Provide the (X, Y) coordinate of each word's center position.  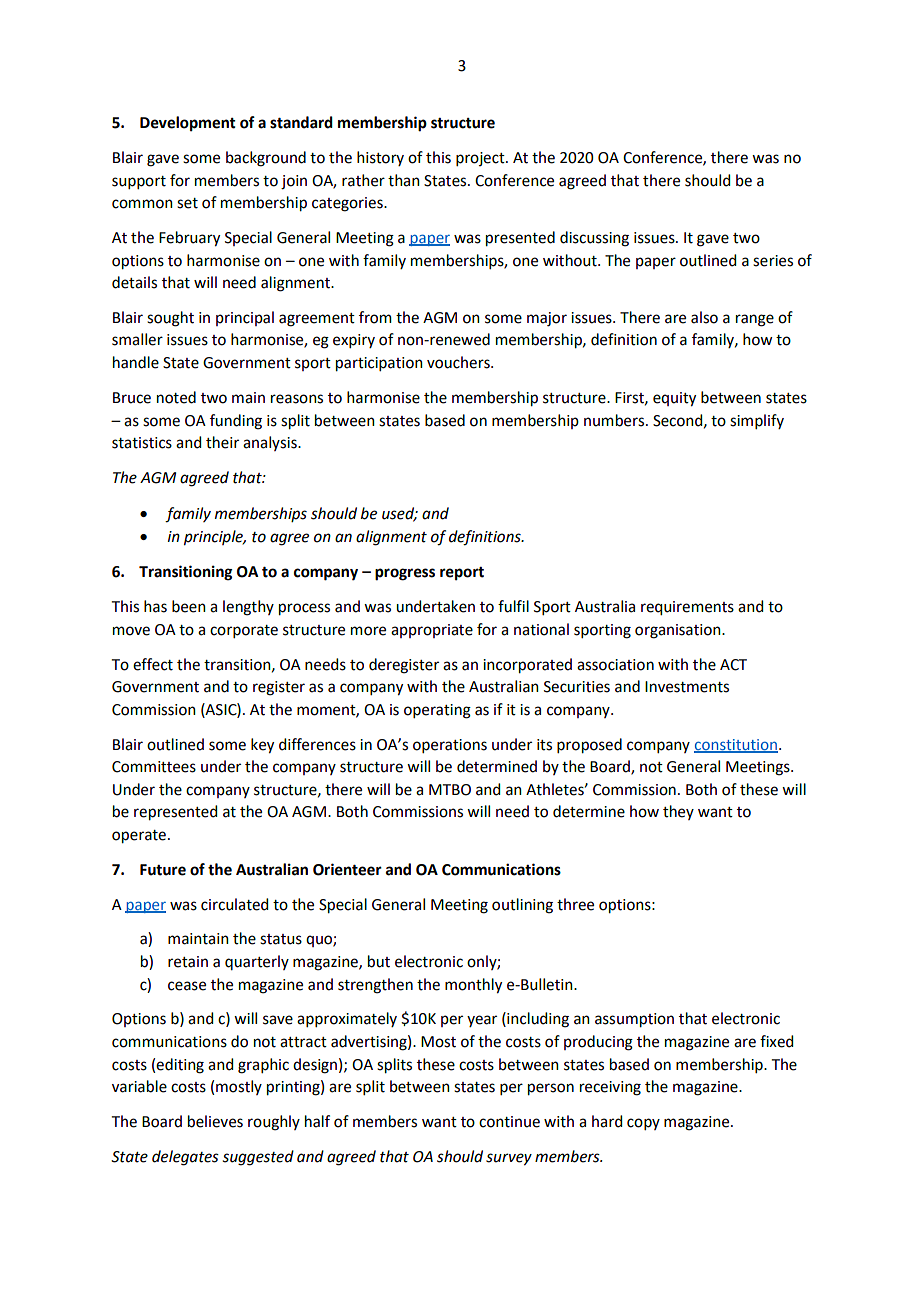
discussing (594, 239)
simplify (757, 421)
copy (643, 1124)
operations (450, 746)
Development (188, 124)
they (678, 812)
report (462, 574)
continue (509, 1122)
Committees (154, 767)
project (481, 159)
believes (215, 1121)
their (222, 442)
